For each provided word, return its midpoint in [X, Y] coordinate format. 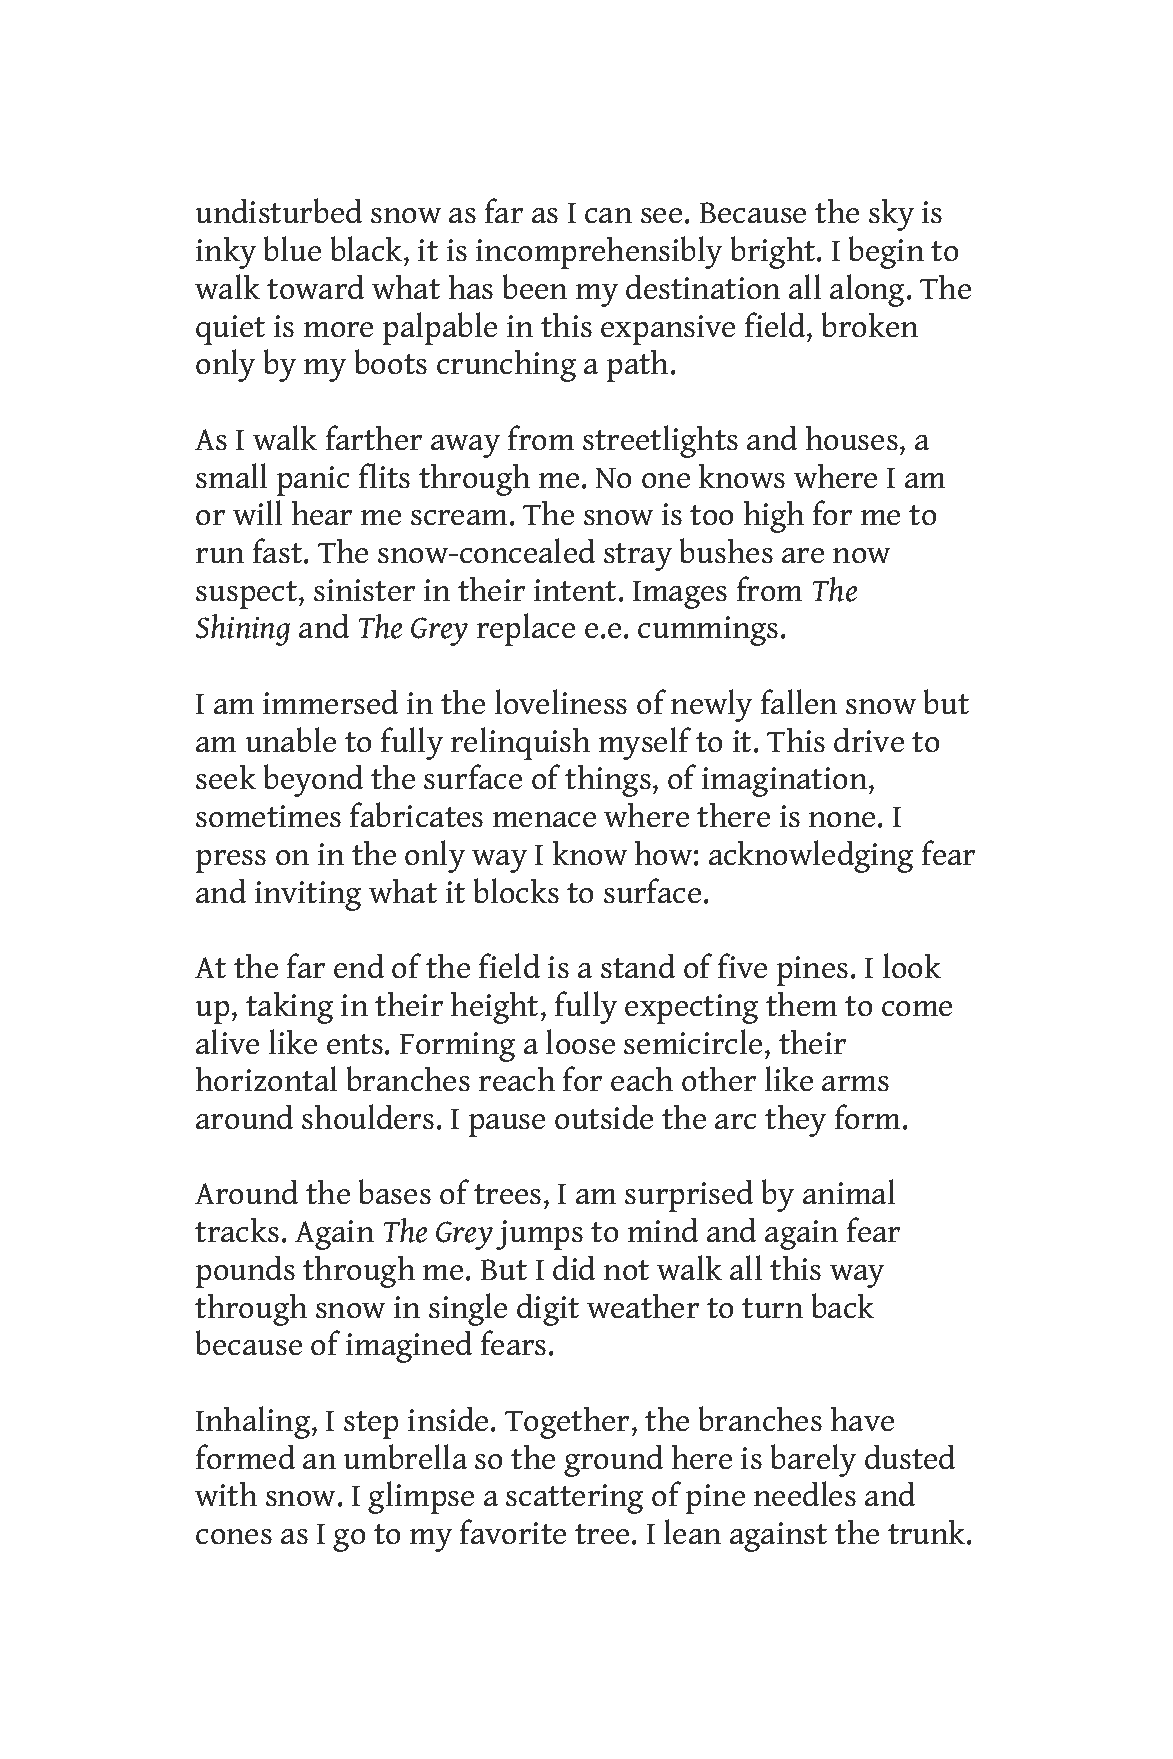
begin [886, 252]
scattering [574, 1499]
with [226, 1494]
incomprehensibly [599, 252]
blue [292, 248]
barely [813, 1460]
